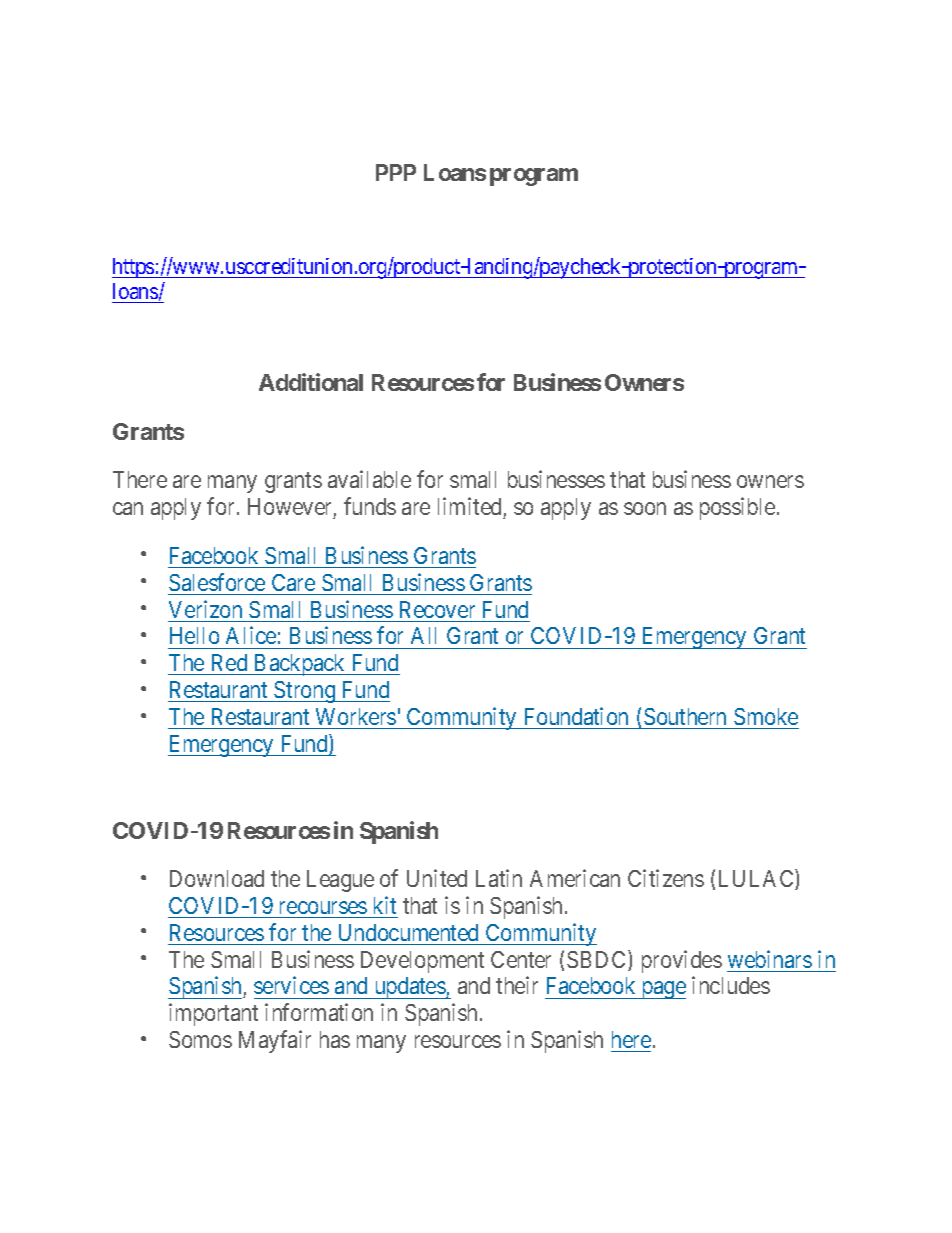 The height and width of the page is (1233, 952). What do you see at coordinates (396, 172) in the page?
I see `PPP` at bounding box center [396, 172].
